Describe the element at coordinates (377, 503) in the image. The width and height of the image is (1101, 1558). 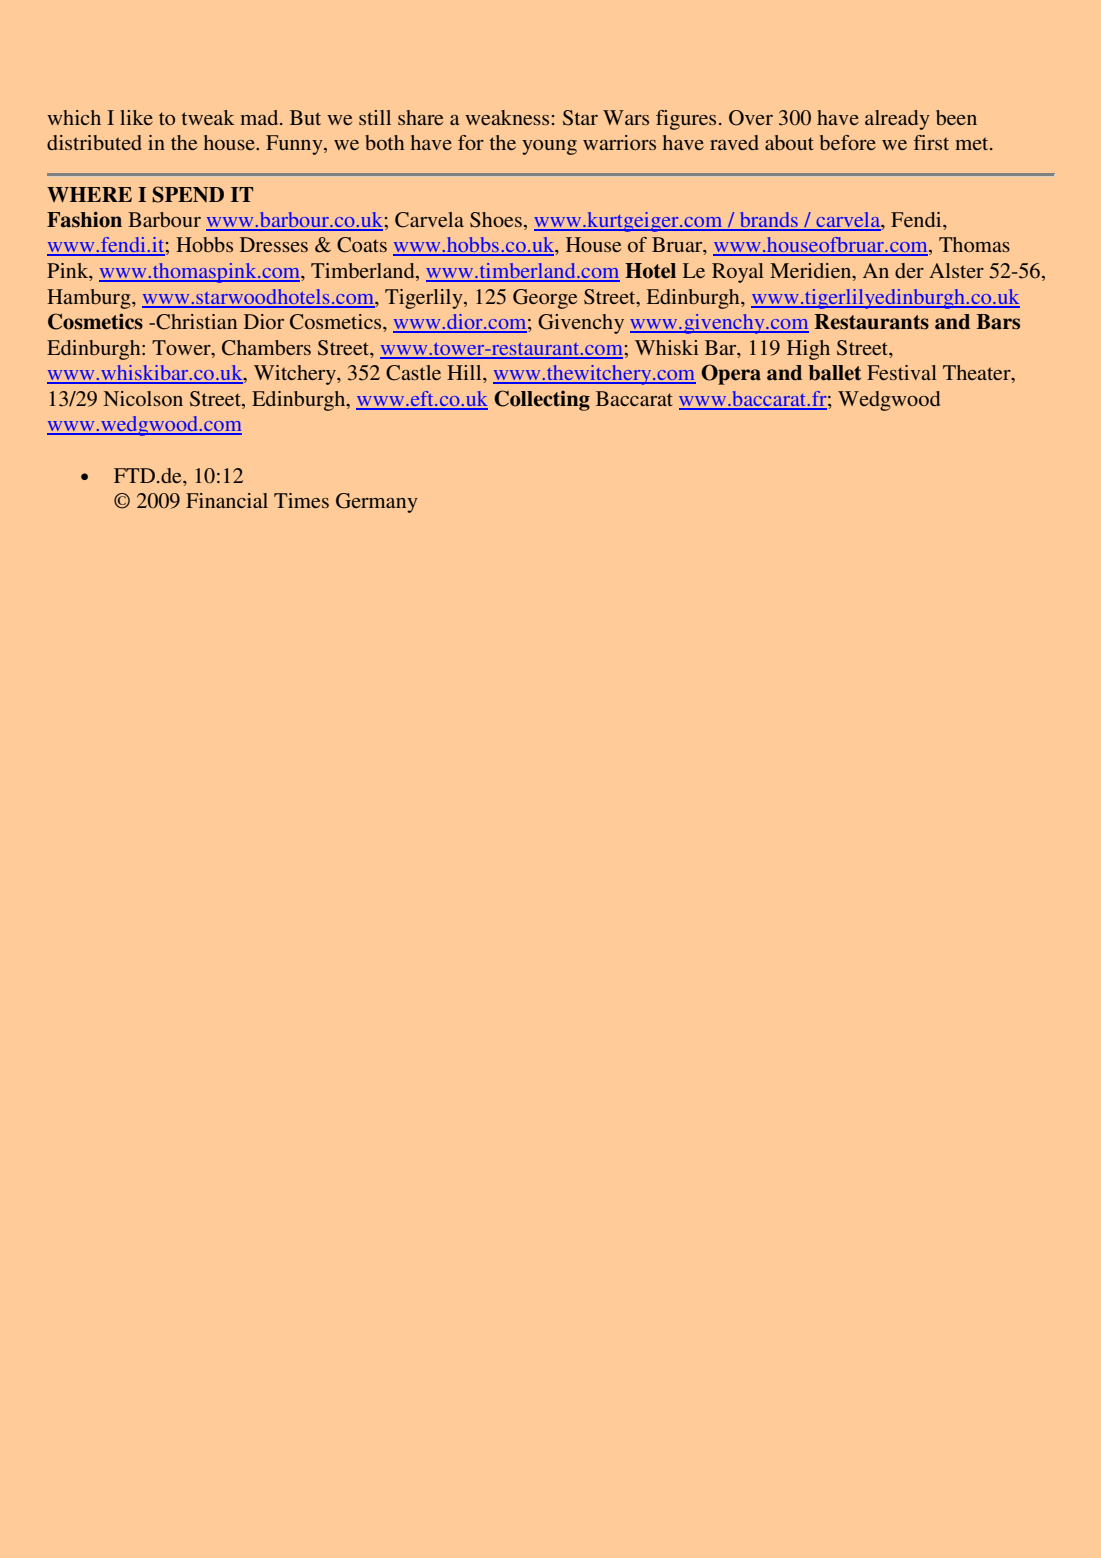
I see `Germany` at that location.
